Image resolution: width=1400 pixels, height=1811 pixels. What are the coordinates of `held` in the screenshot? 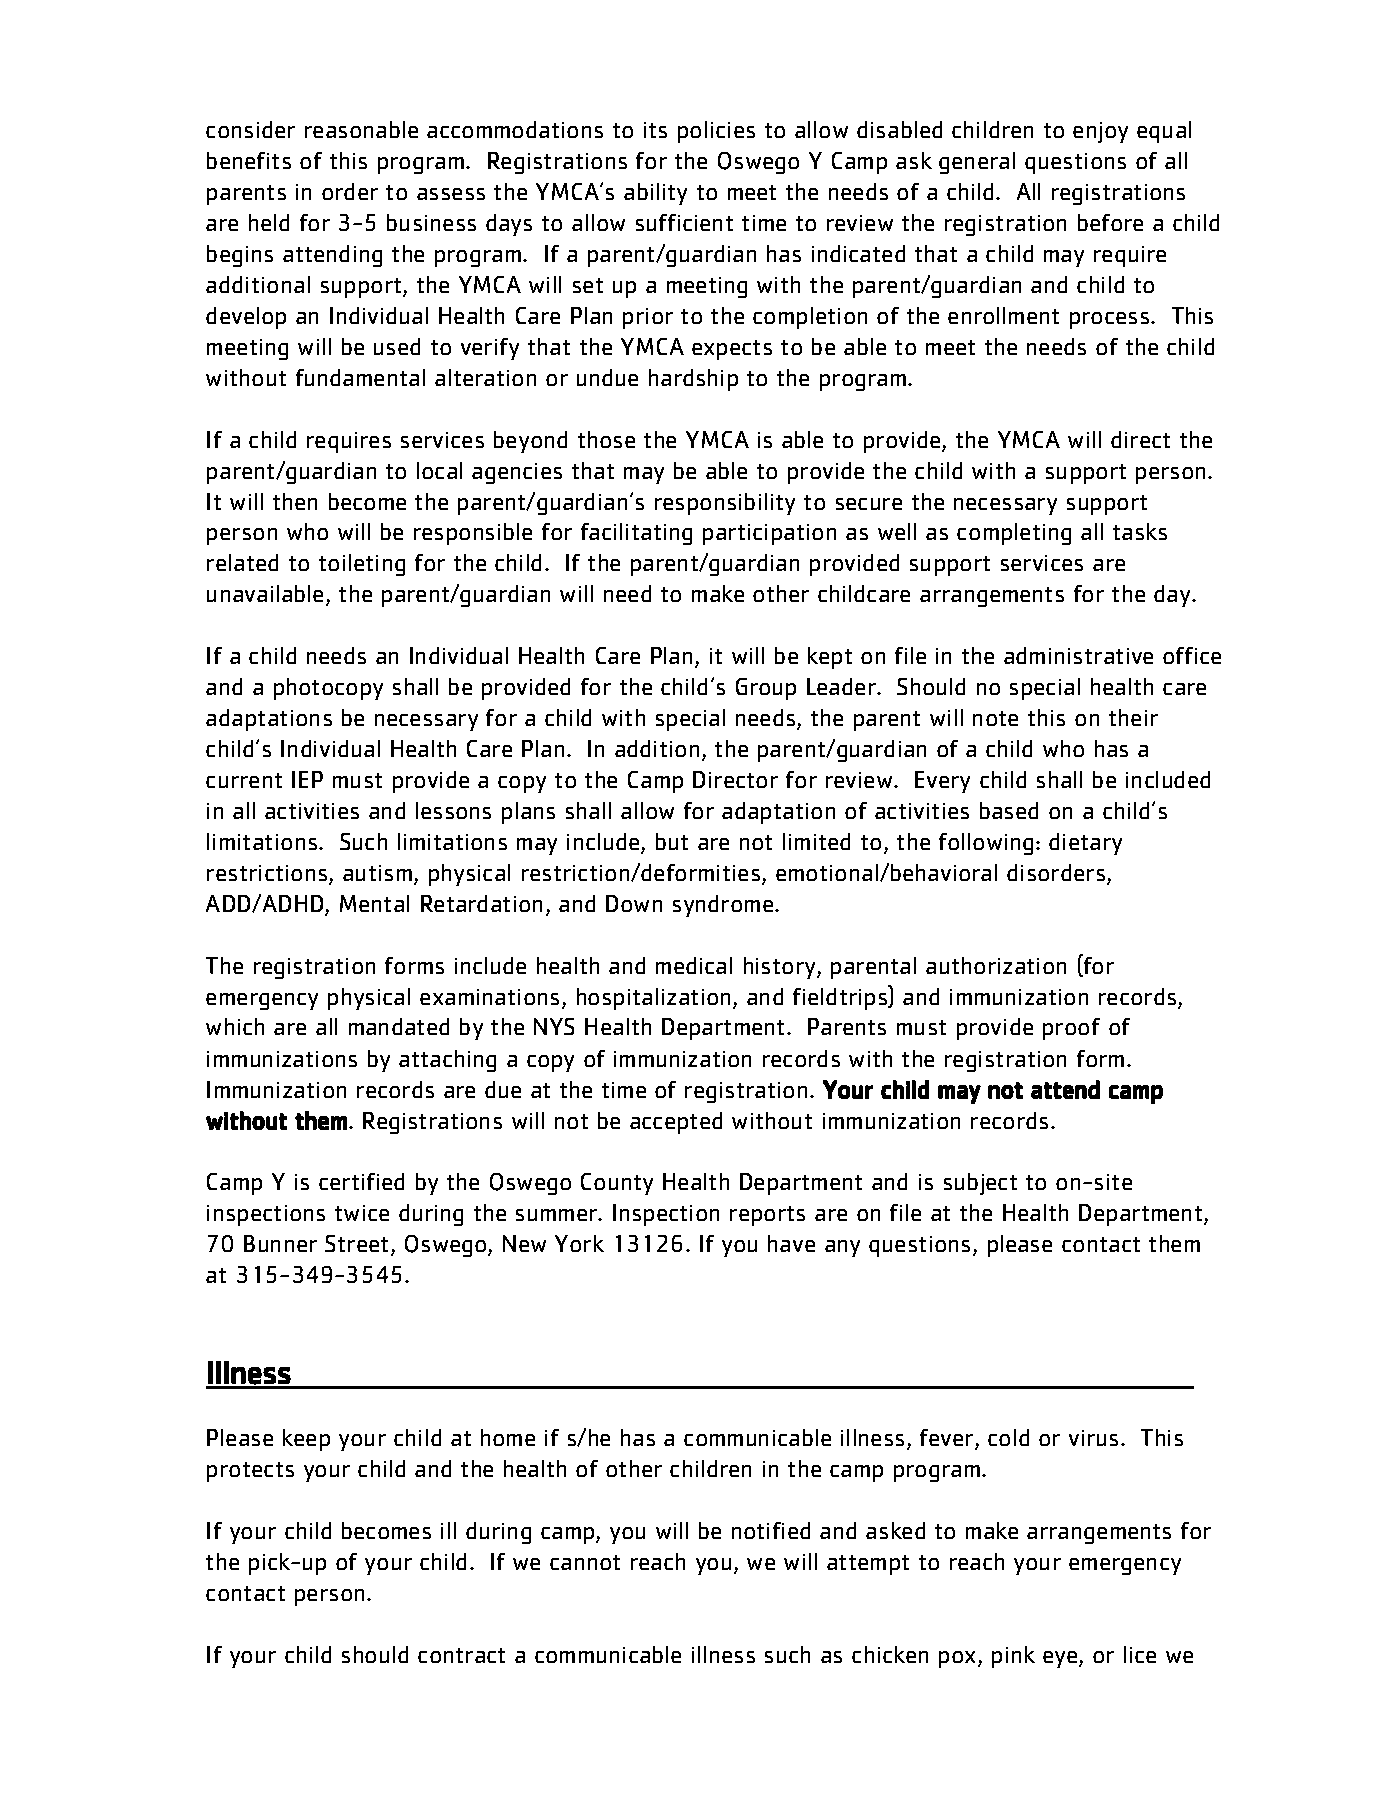 It's located at (269, 222).
